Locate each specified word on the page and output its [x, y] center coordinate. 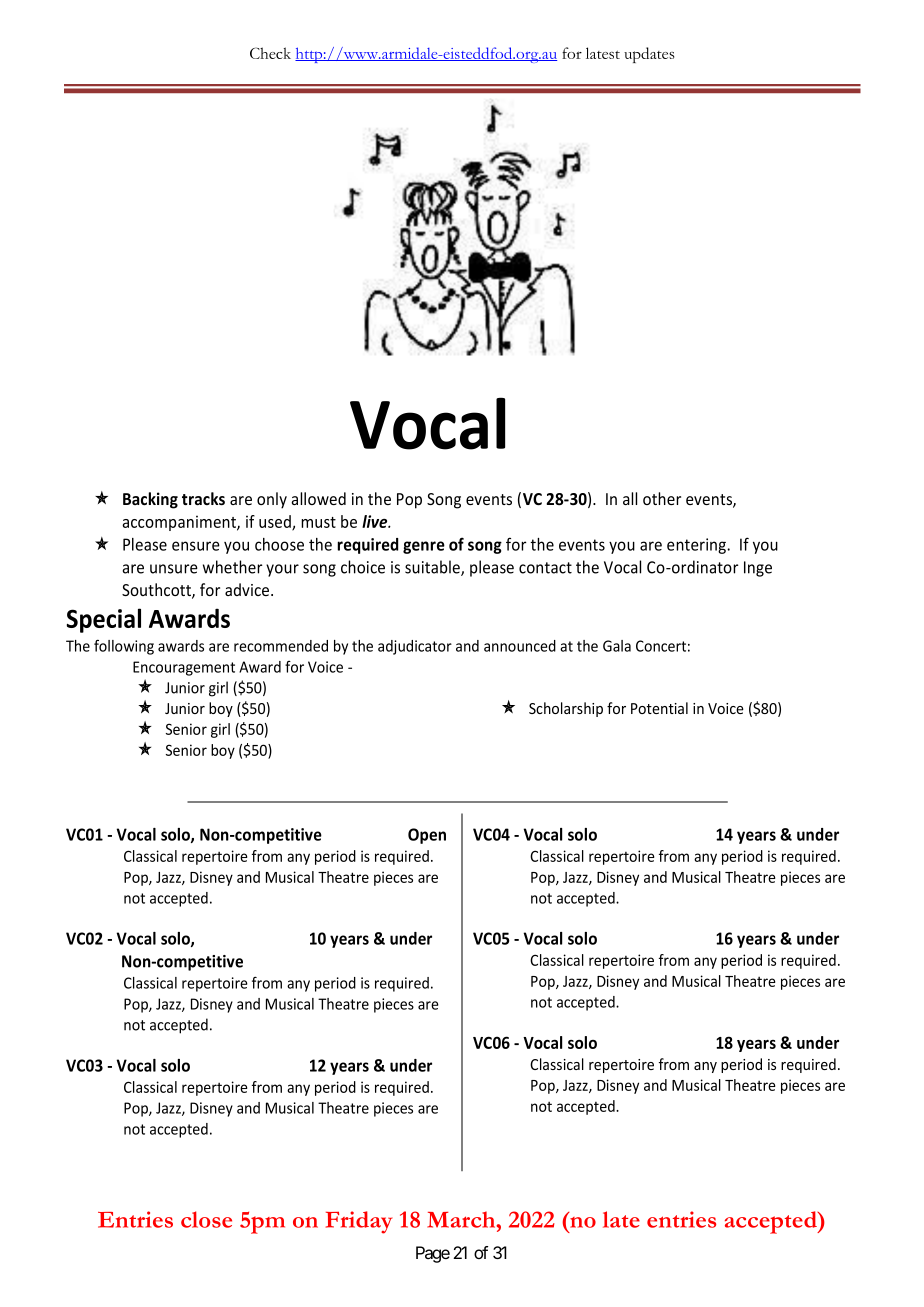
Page [433, 1254]
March [462, 1219]
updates [649, 55]
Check [270, 53]
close [206, 1219]
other [662, 498]
